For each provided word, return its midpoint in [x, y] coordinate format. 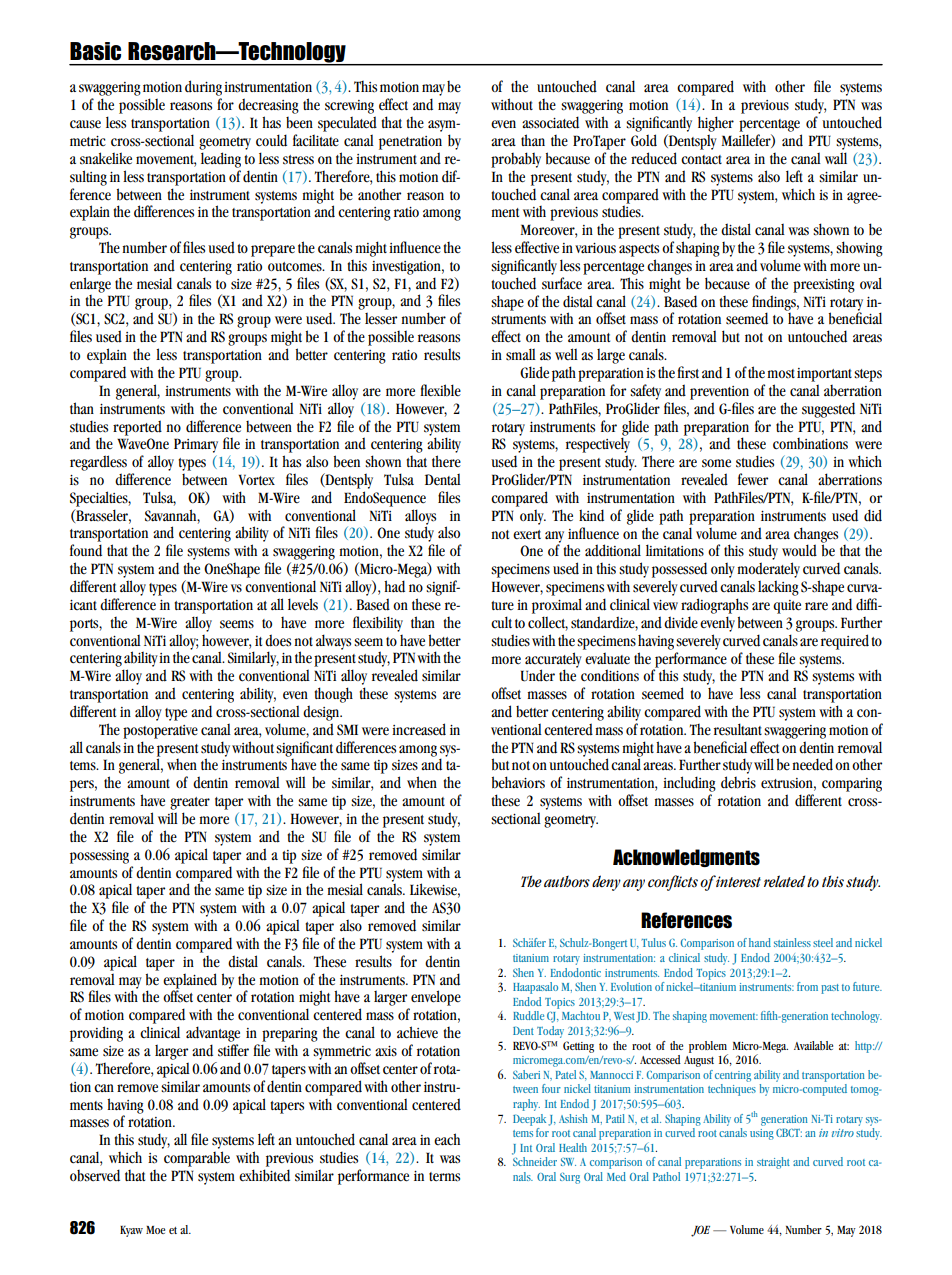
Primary [196, 445]
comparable [197, 1159]
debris [738, 782]
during [203, 88]
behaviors [518, 782]
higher [716, 124]
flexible [440, 390]
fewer [753, 479]
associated [550, 122]
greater [190, 803]
